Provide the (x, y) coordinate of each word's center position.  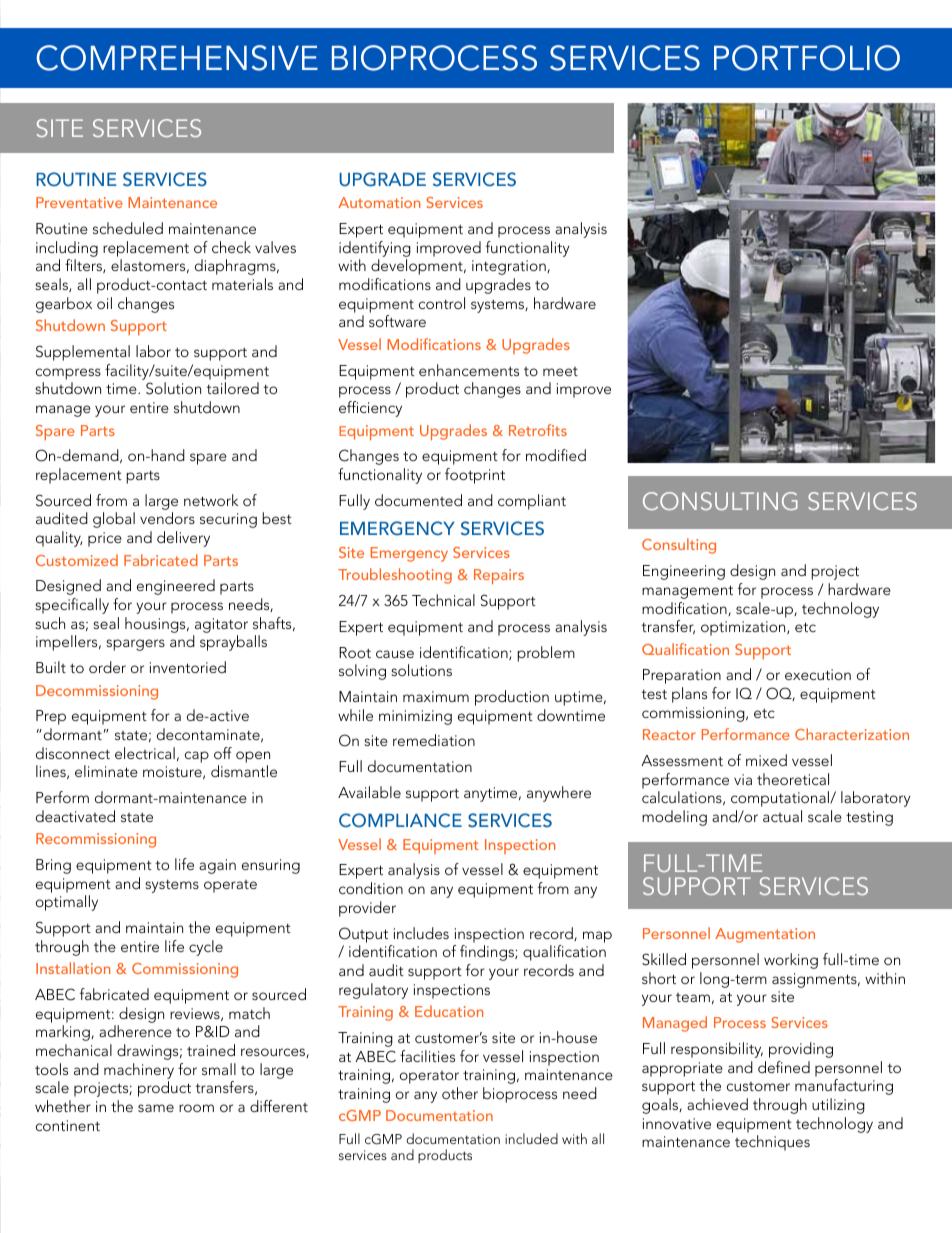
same (156, 1108)
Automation (379, 202)
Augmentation (765, 935)
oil (104, 303)
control (442, 303)
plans (689, 695)
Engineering (684, 572)
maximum (436, 696)
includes (421, 933)
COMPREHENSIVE (177, 58)
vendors (167, 518)
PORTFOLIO (807, 58)
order (107, 667)
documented (418, 500)
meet (560, 371)
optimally (67, 903)
